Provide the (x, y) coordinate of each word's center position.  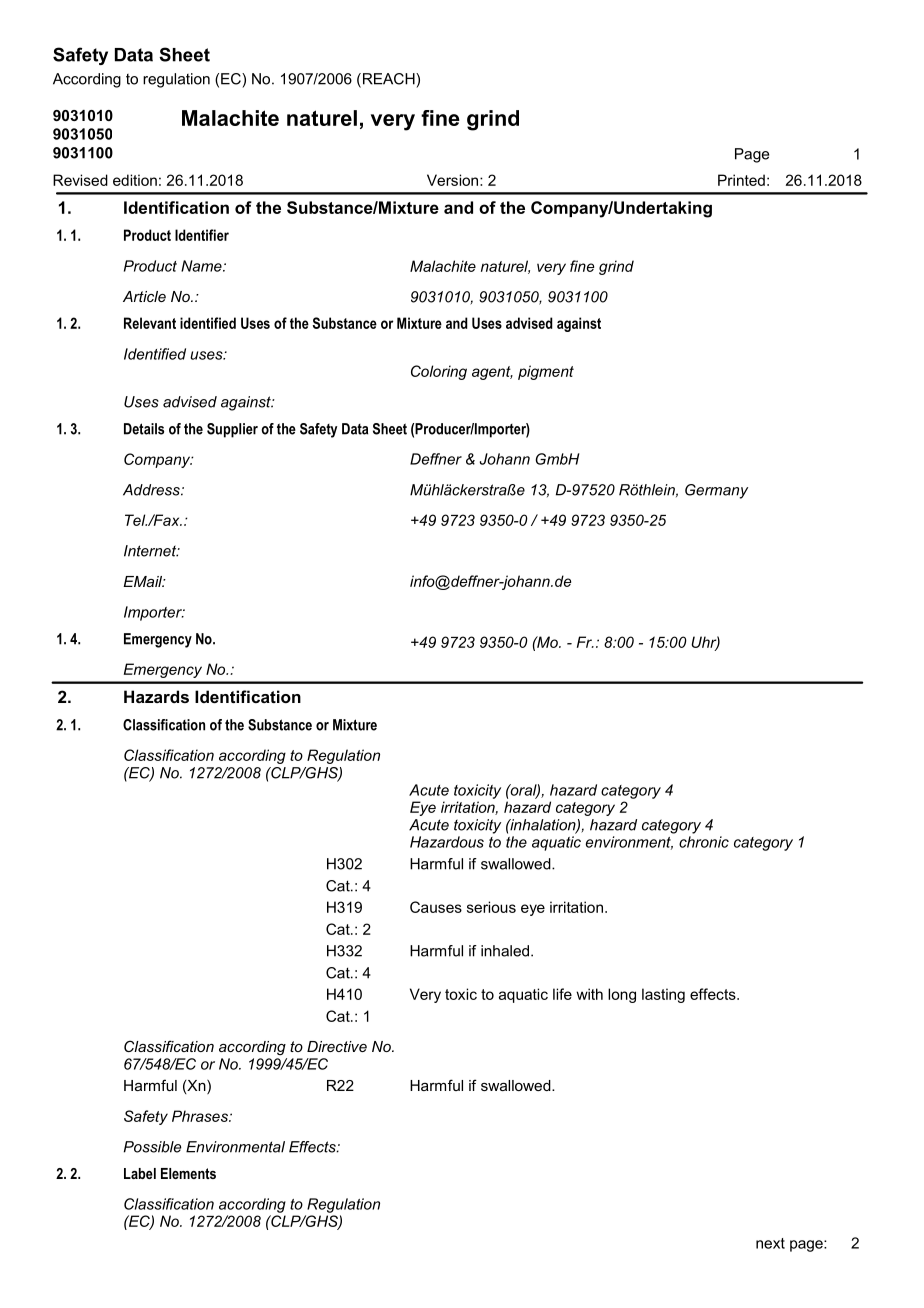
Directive (337, 1046)
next (770, 1243)
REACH (388, 80)
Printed (741, 180)
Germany (716, 491)
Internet (151, 551)
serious (491, 907)
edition (135, 180)
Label (140, 1173)
